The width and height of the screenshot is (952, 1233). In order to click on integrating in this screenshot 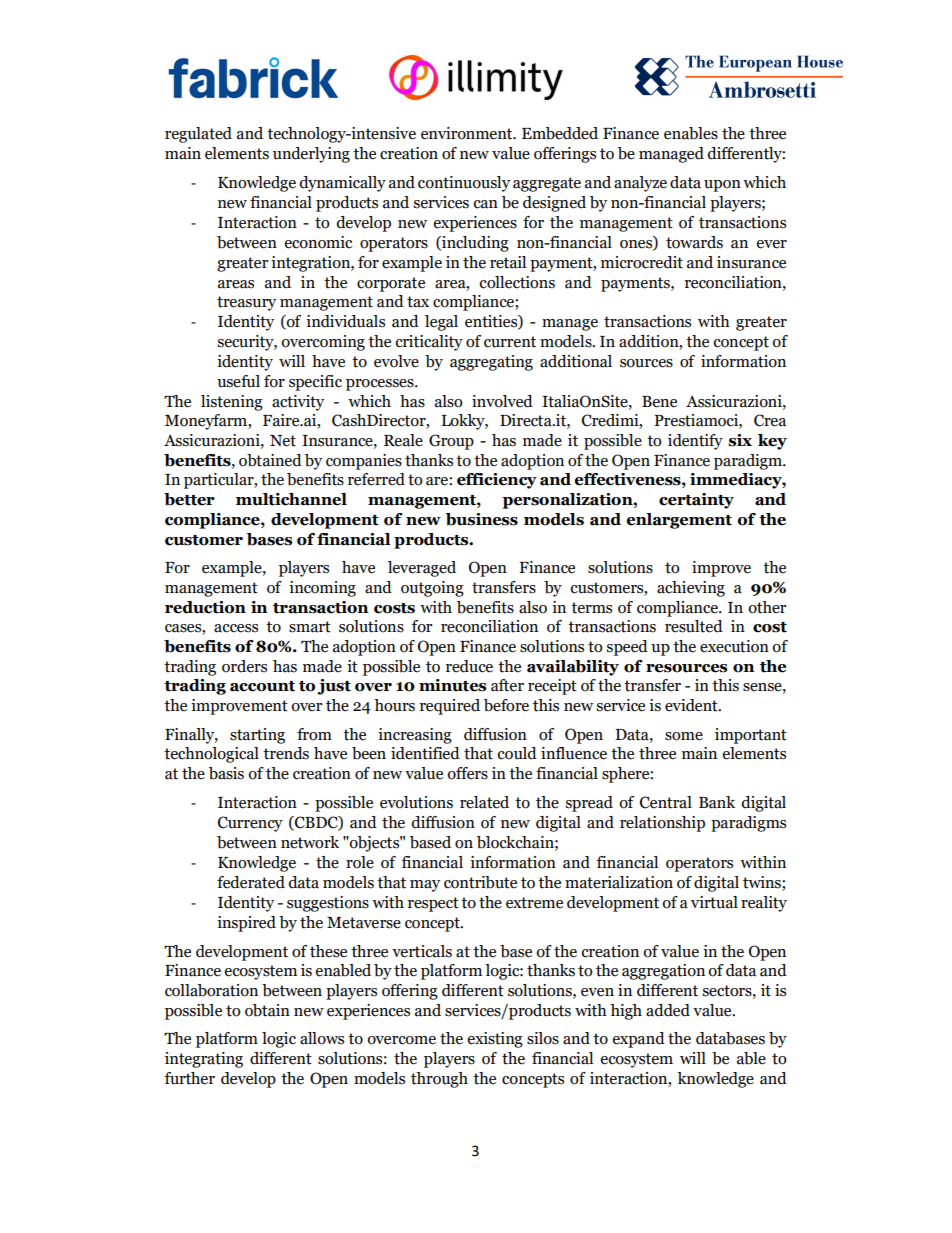, I will do `click(204, 1060)`.
